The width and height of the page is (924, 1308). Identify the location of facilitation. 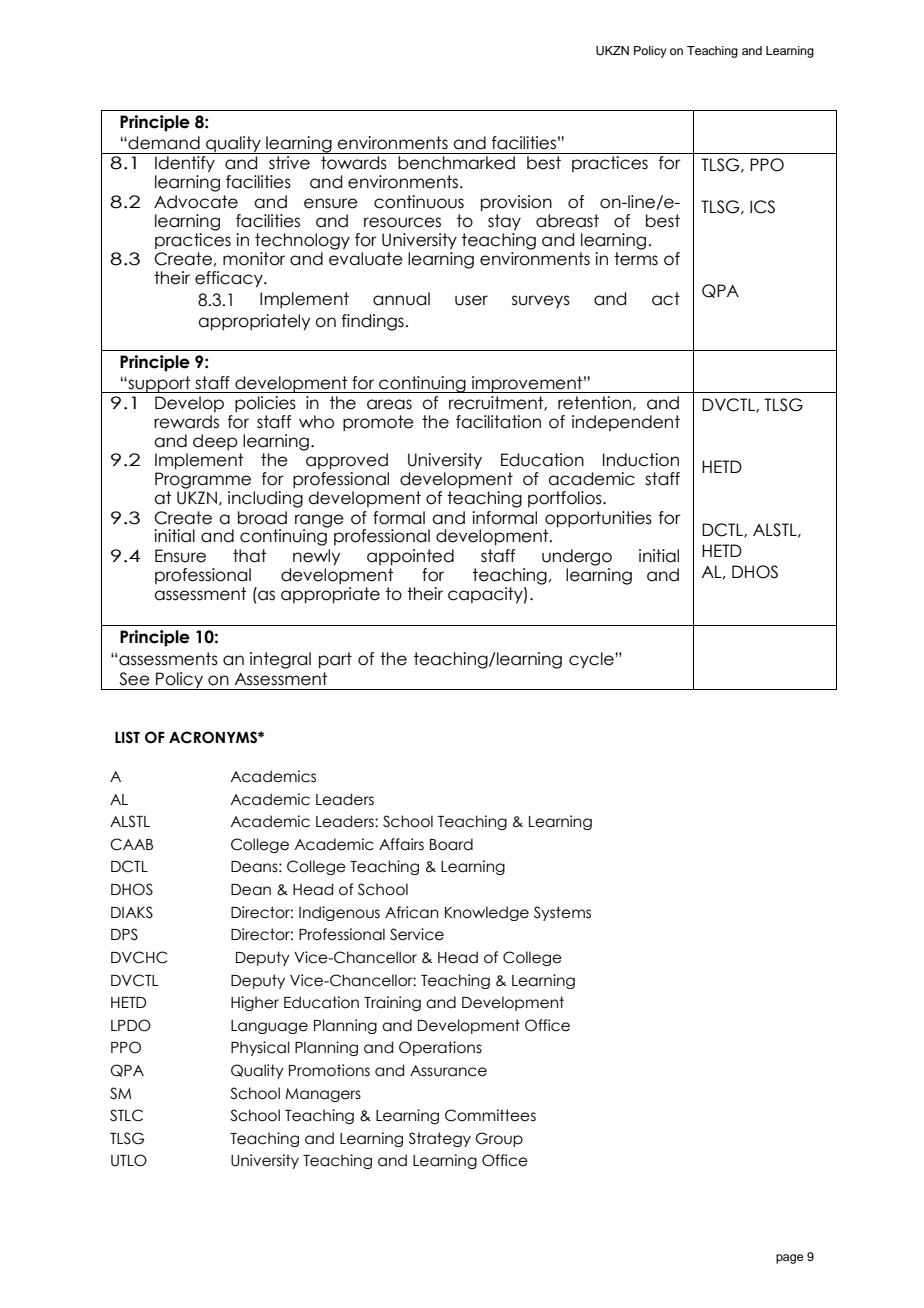
(498, 422).
